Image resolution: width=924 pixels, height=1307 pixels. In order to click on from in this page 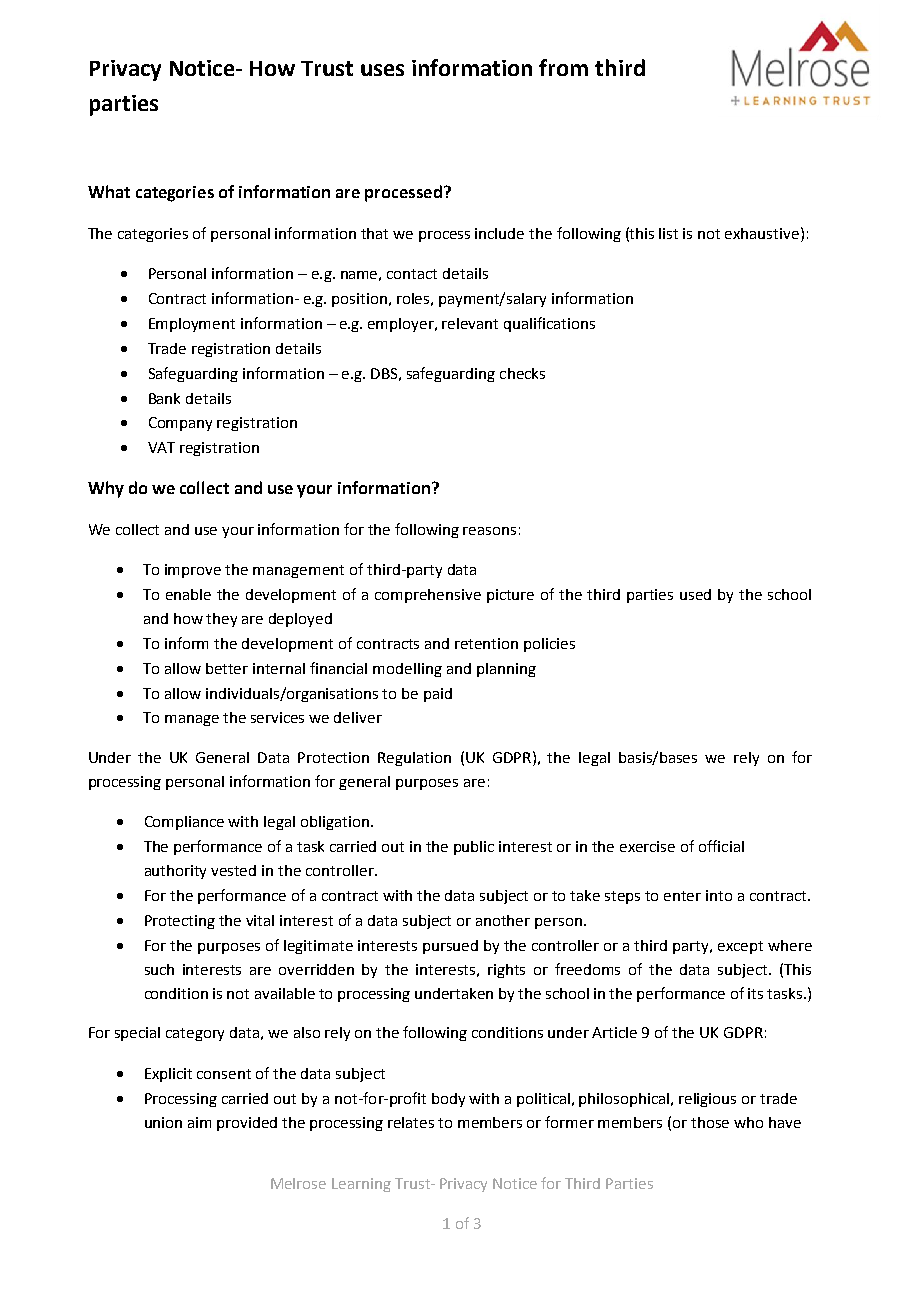, I will do `click(563, 67)`.
